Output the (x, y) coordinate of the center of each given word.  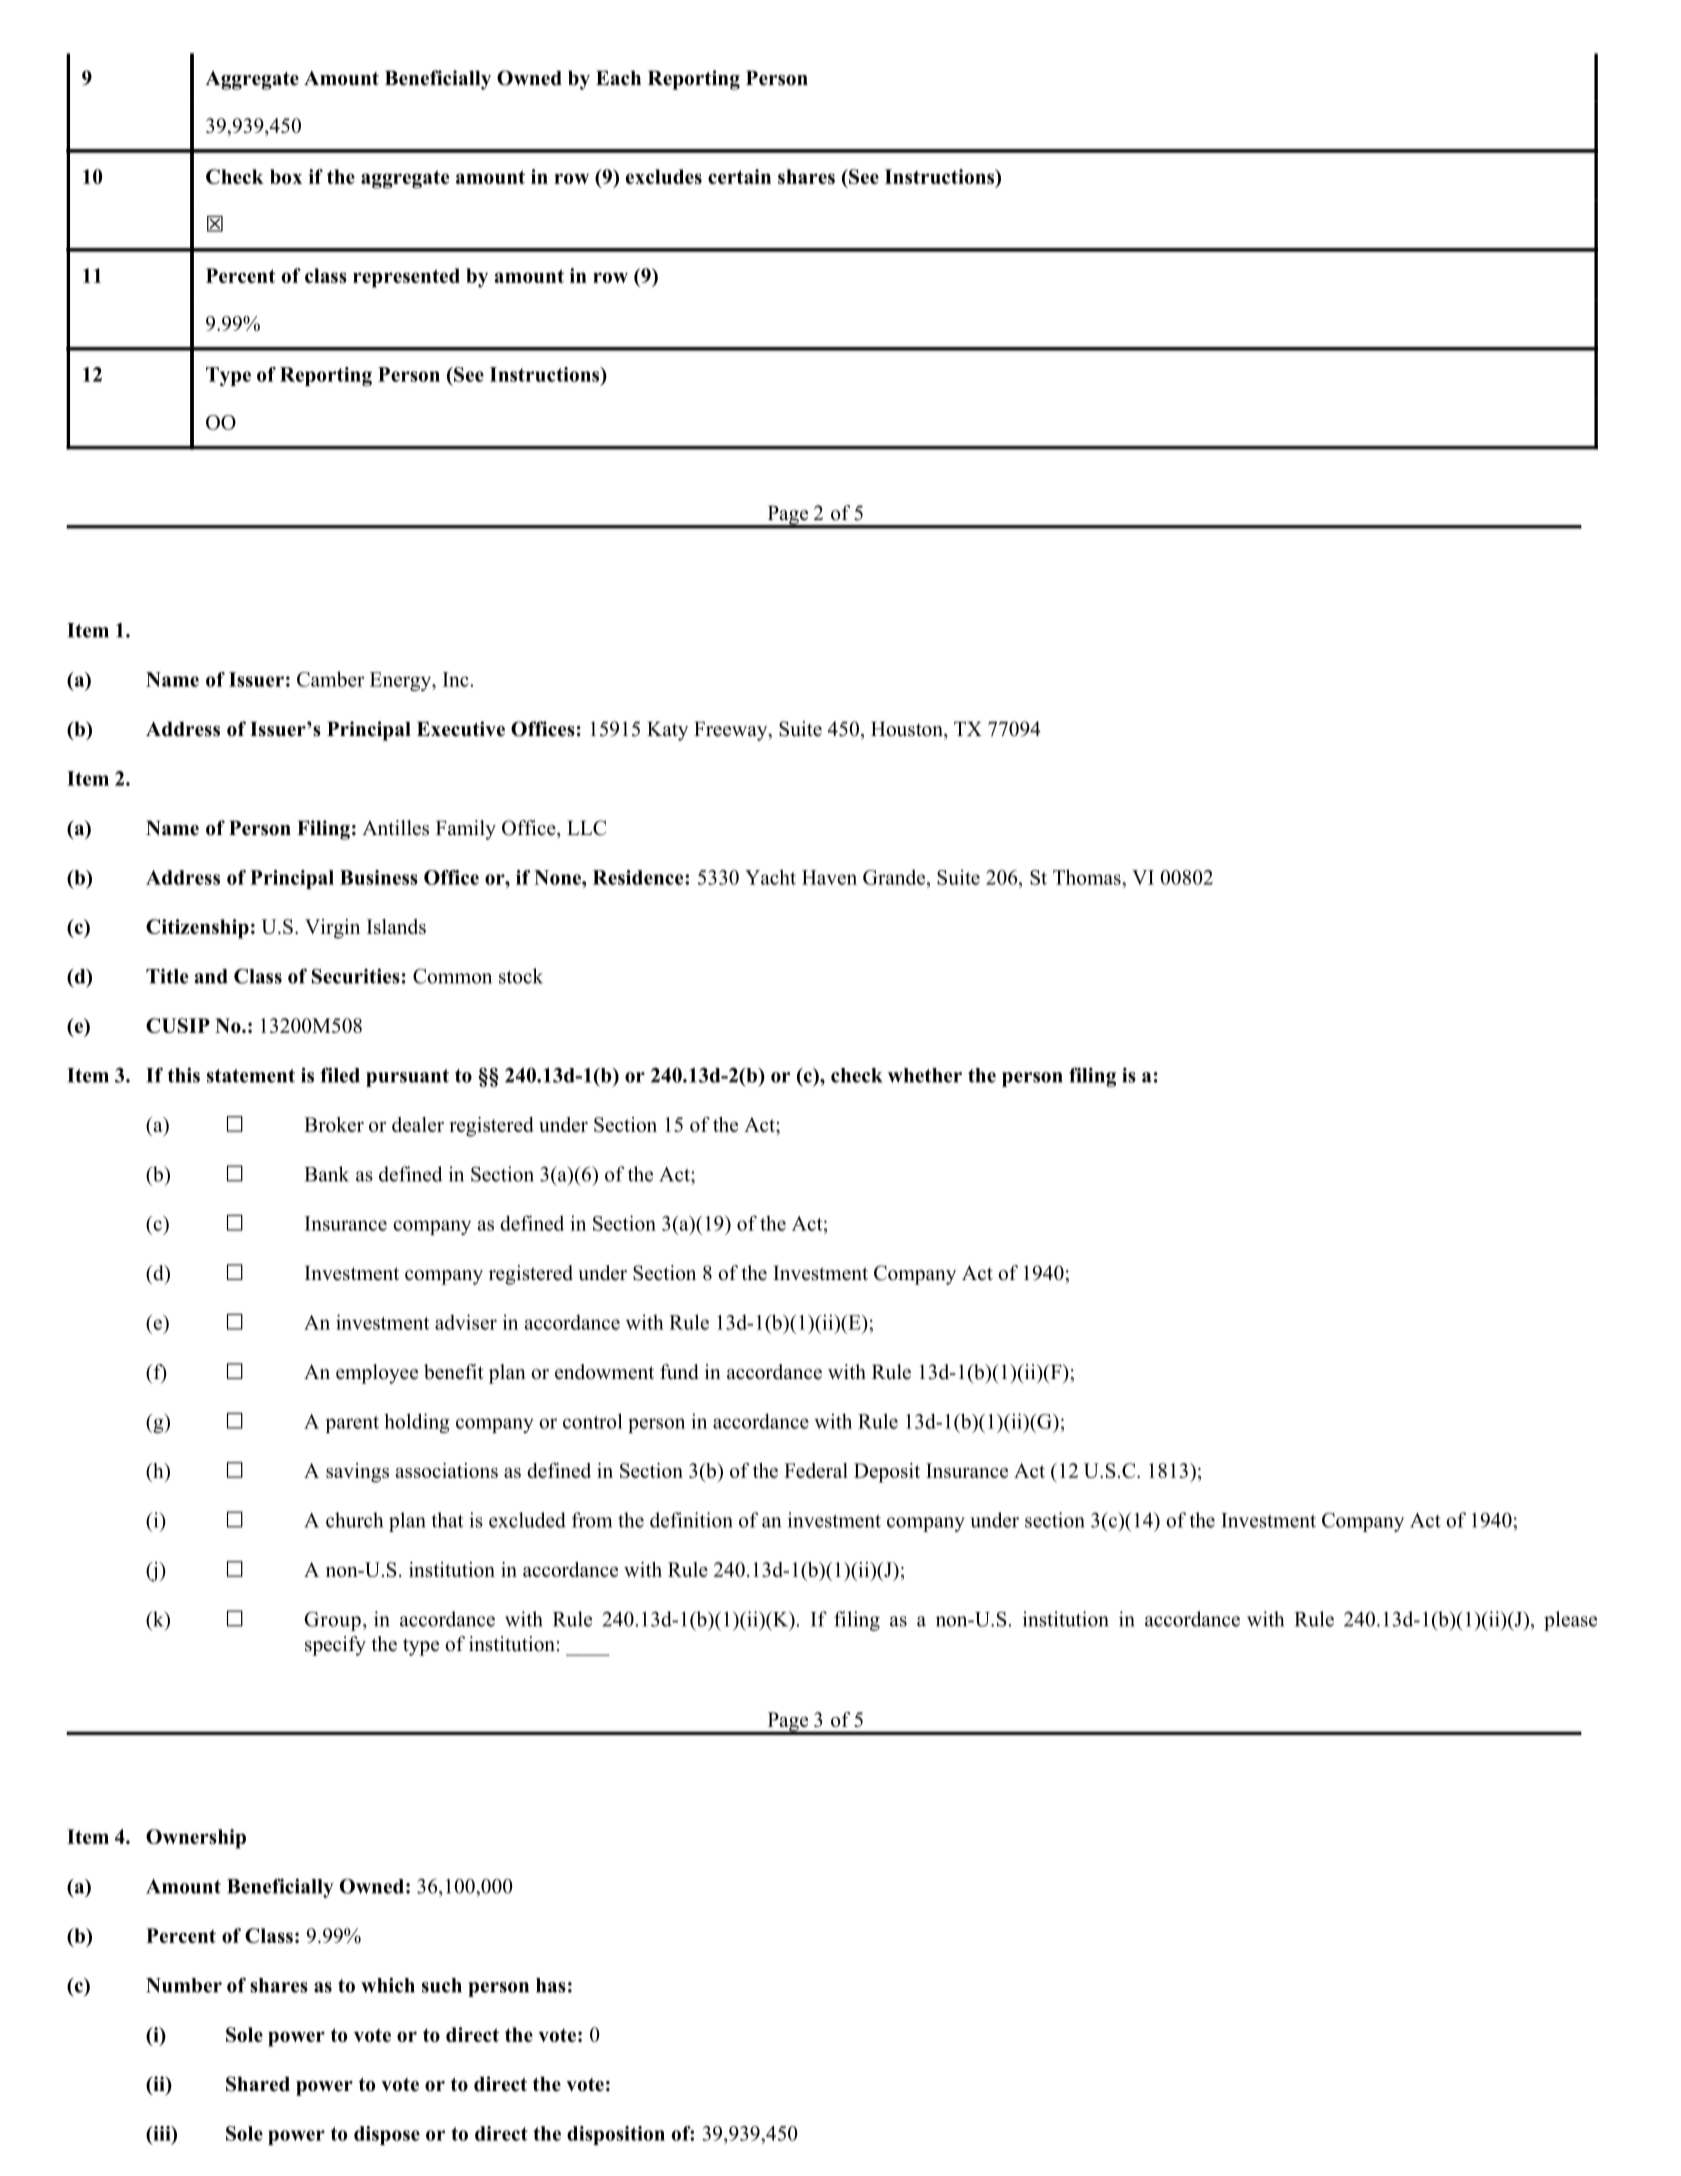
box (286, 176)
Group (332, 1621)
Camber (330, 679)
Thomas (1088, 877)
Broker (334, 1124)
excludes (664, 176)
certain (739, 176)
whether (925, 1075)
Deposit (887, 1473)
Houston (908, 729)
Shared (258, 2084)
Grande (895, 877)
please (1570, 1621)
